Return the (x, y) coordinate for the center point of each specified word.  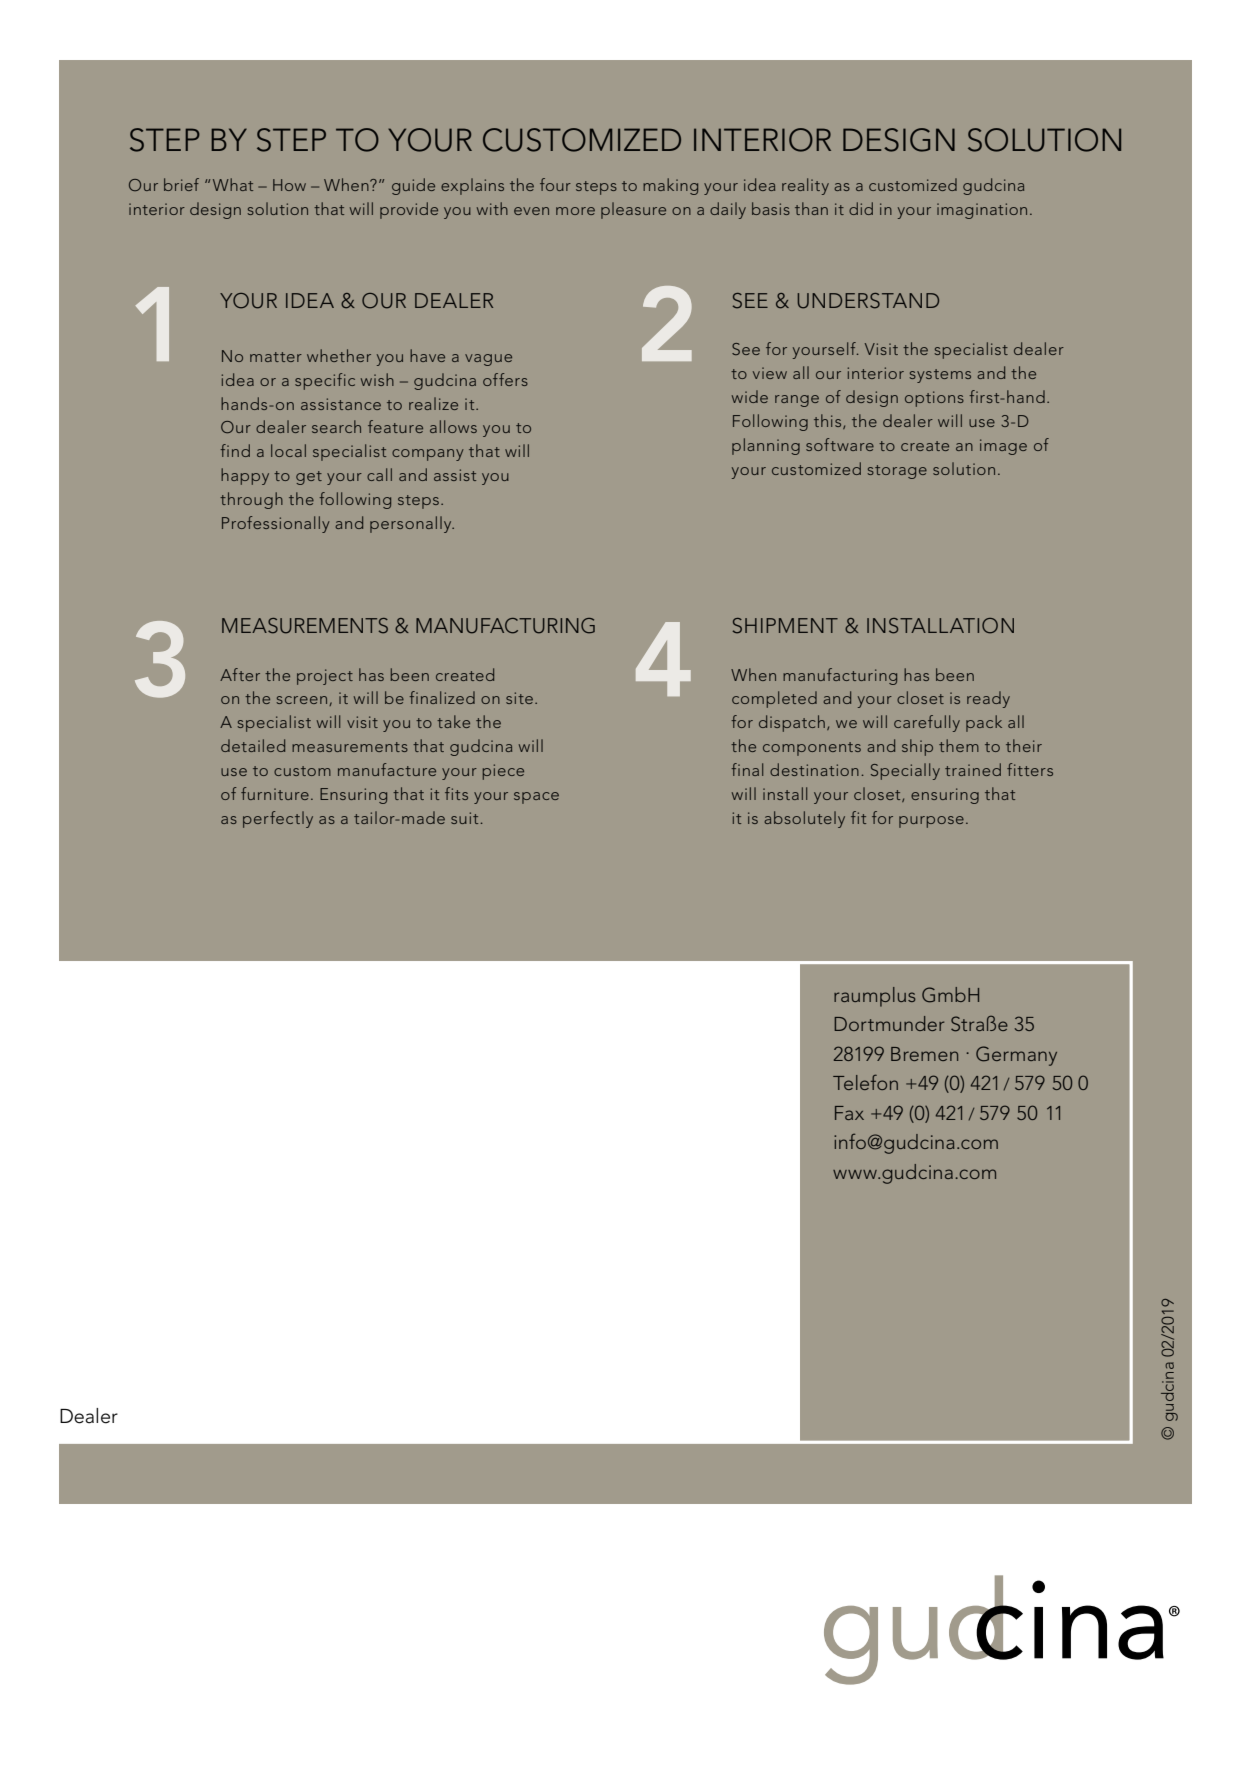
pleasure (633, 210)
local (288, 450)
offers (505, 379)
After (240, 674)
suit (464, 818)
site (519, 698)
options (934, 399)
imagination (982, 211)
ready (988, 699)
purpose (931, 822)
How (289, 185)
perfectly (278, 819)
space (536, 798)
